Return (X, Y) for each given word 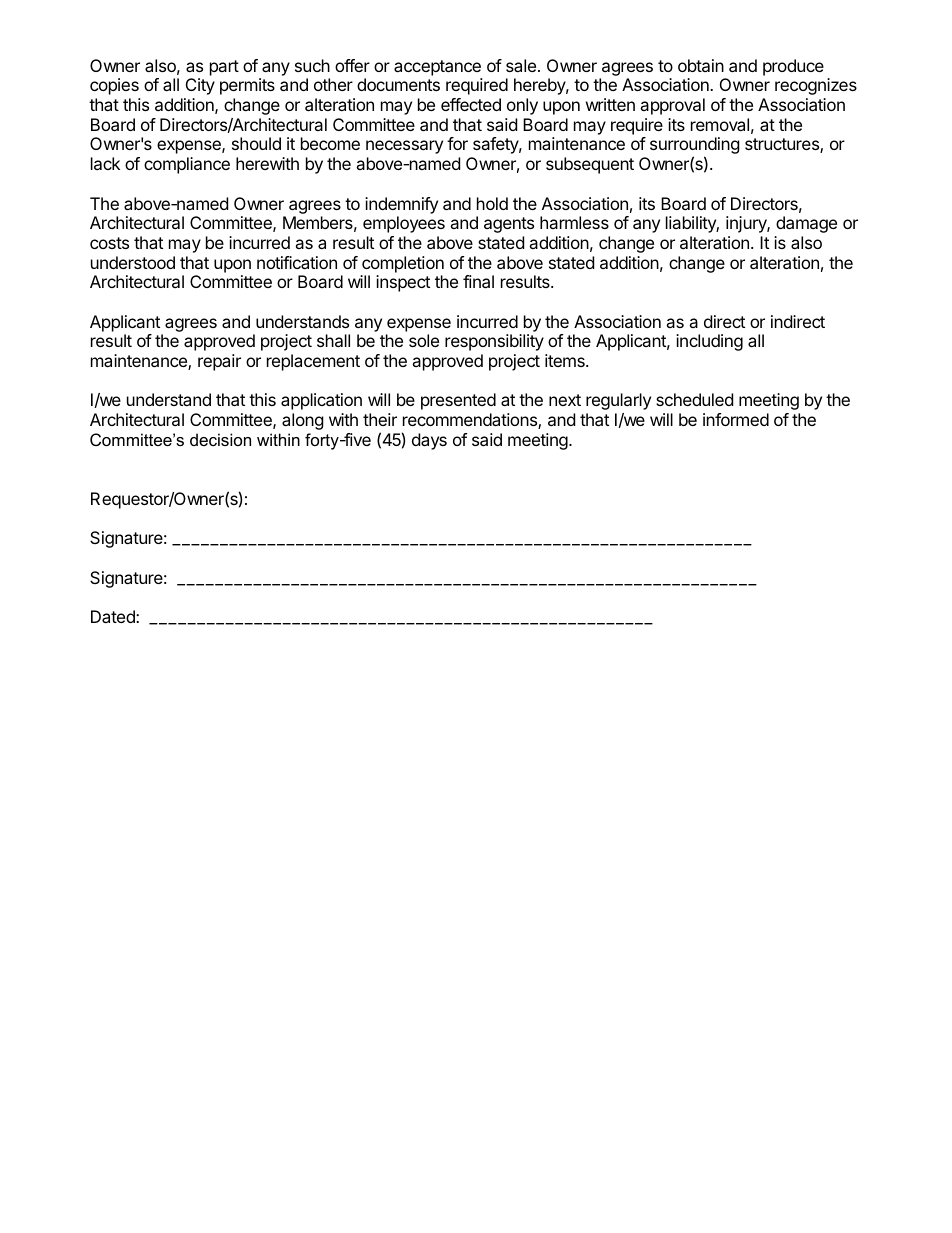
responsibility (494, 342)
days (429, 441)
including (709, 342)
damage (806, 224)
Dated (114, 616)
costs (109, 243)
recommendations (471, 421)
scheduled (694, 399)
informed (736, 419)
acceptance (437, 68)
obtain (701, 65)
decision (220, 439)
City (200, 86)
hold (492, 203)
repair (219, 362)
